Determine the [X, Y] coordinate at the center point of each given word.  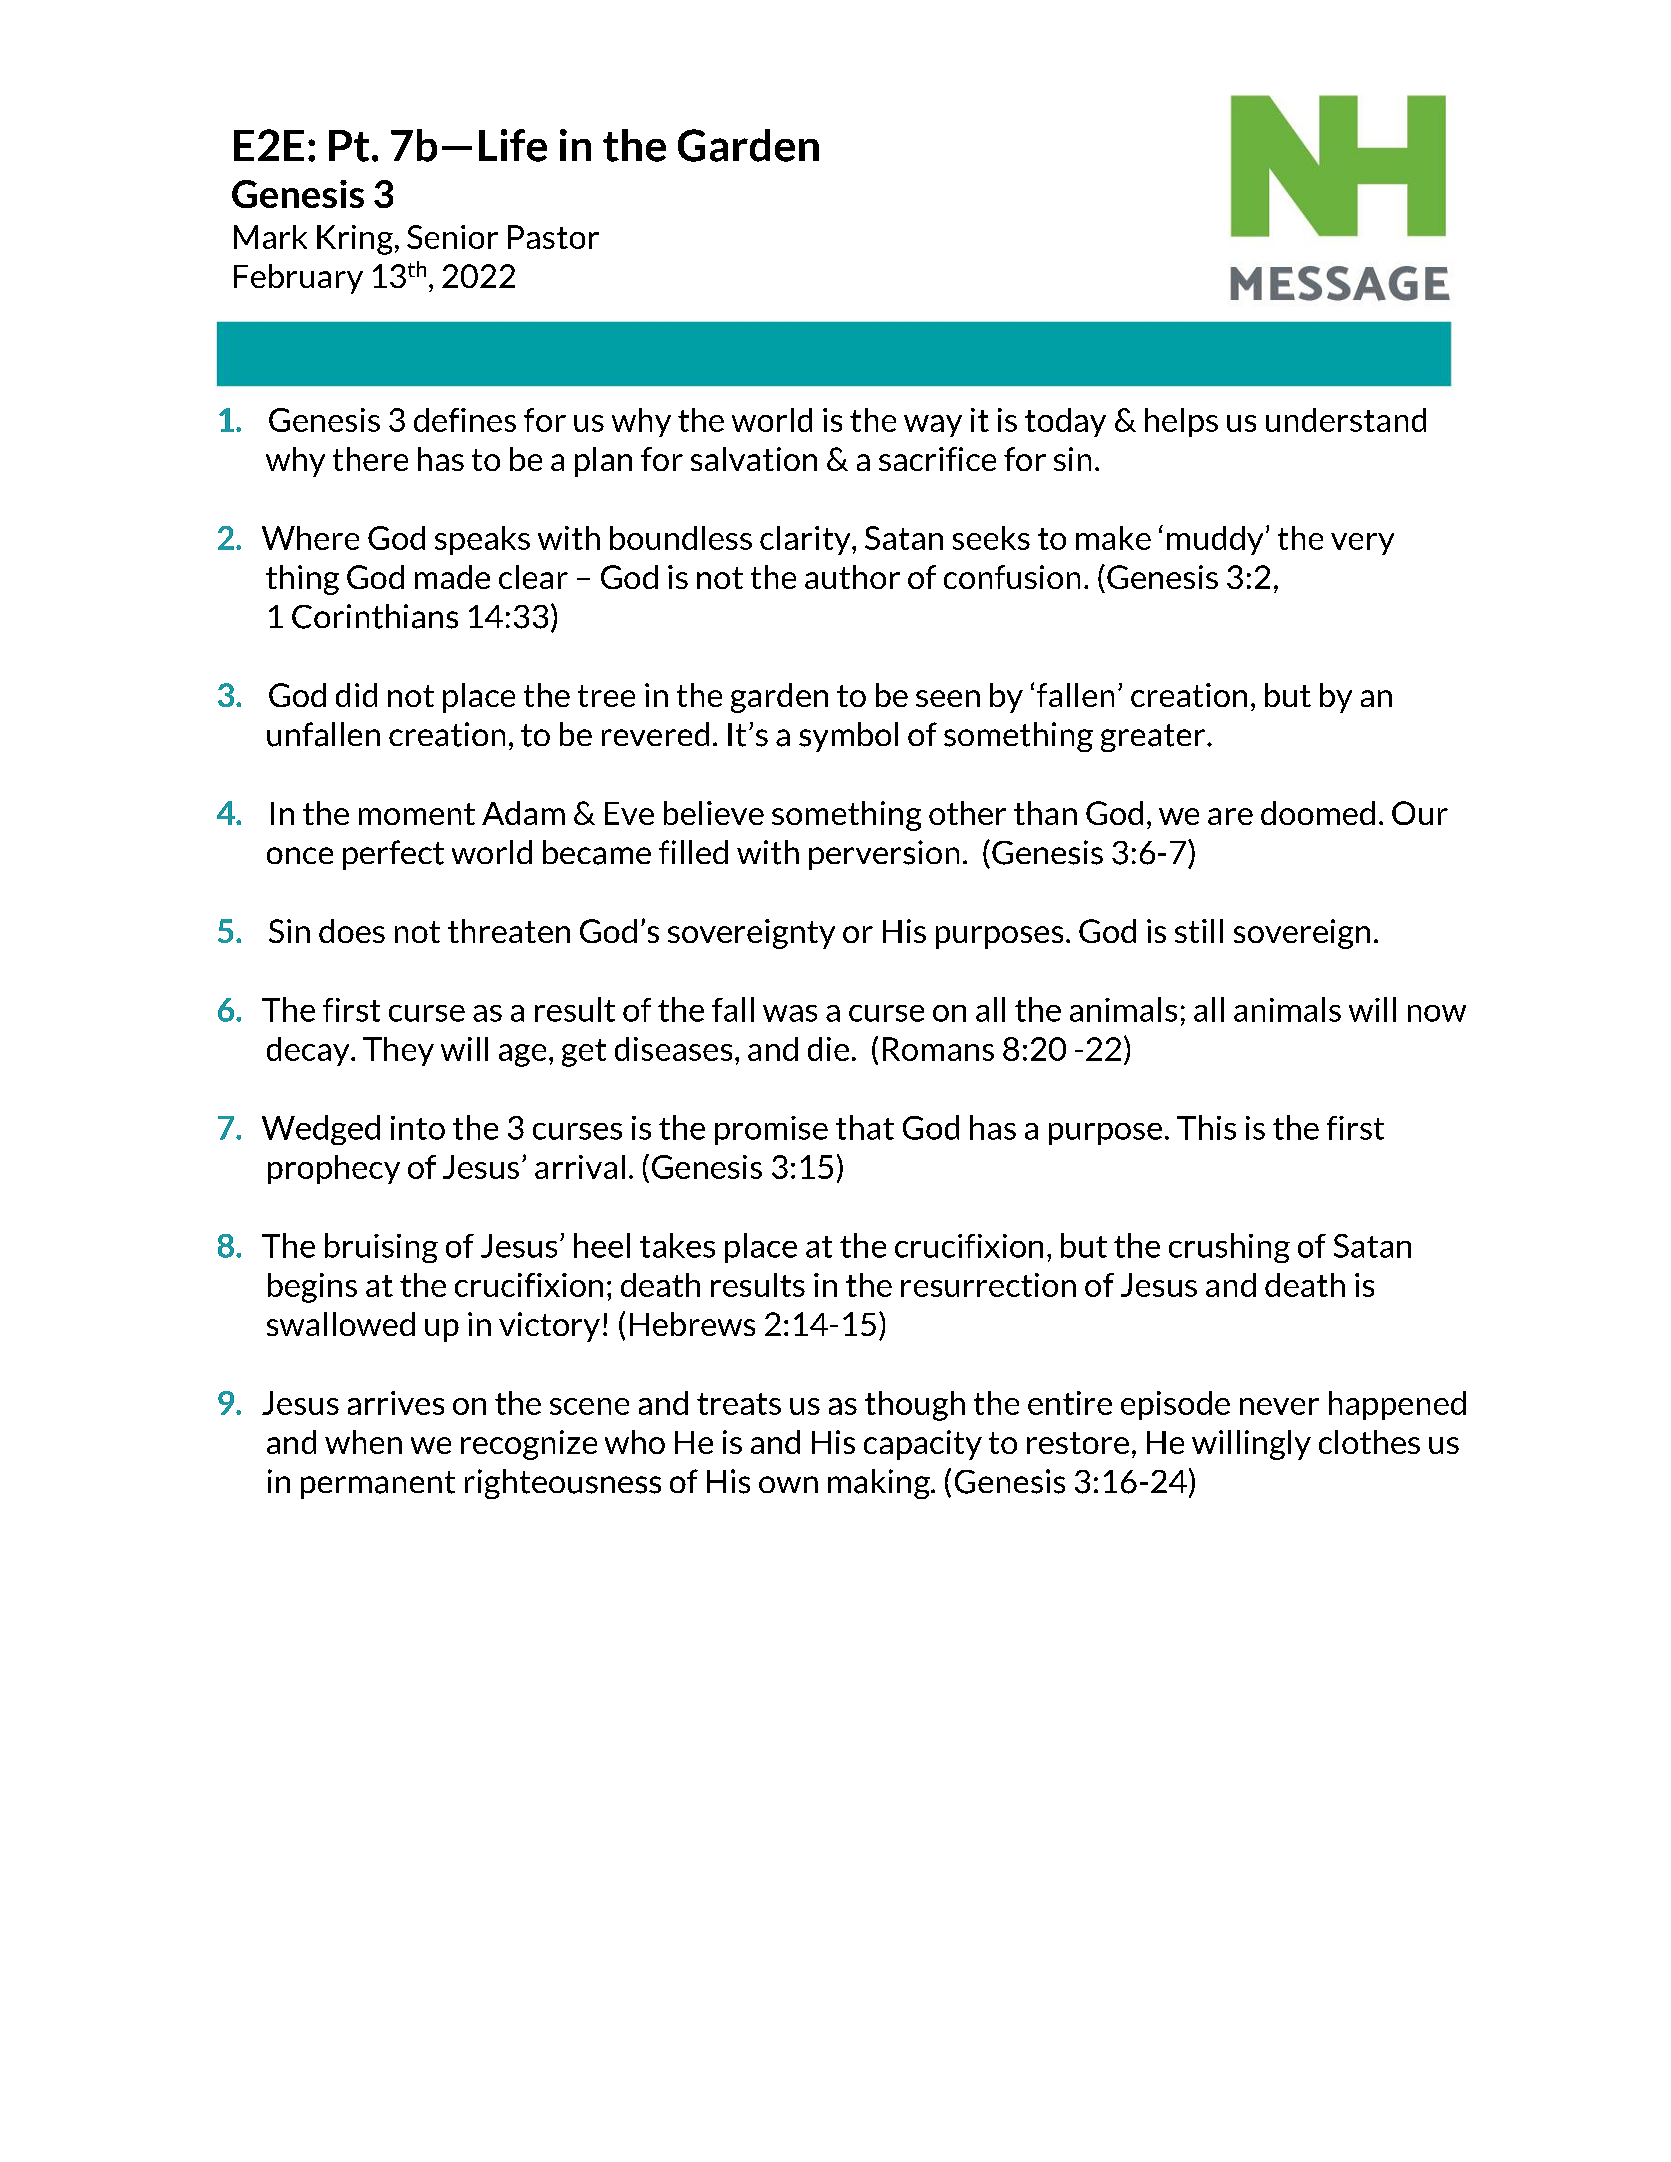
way [933, 426]
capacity [923, 1445]
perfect [393, 855]
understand [1346, 420]
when [363, 1442]
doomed [1318, 813]
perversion [884, 855]
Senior [452, 237]
